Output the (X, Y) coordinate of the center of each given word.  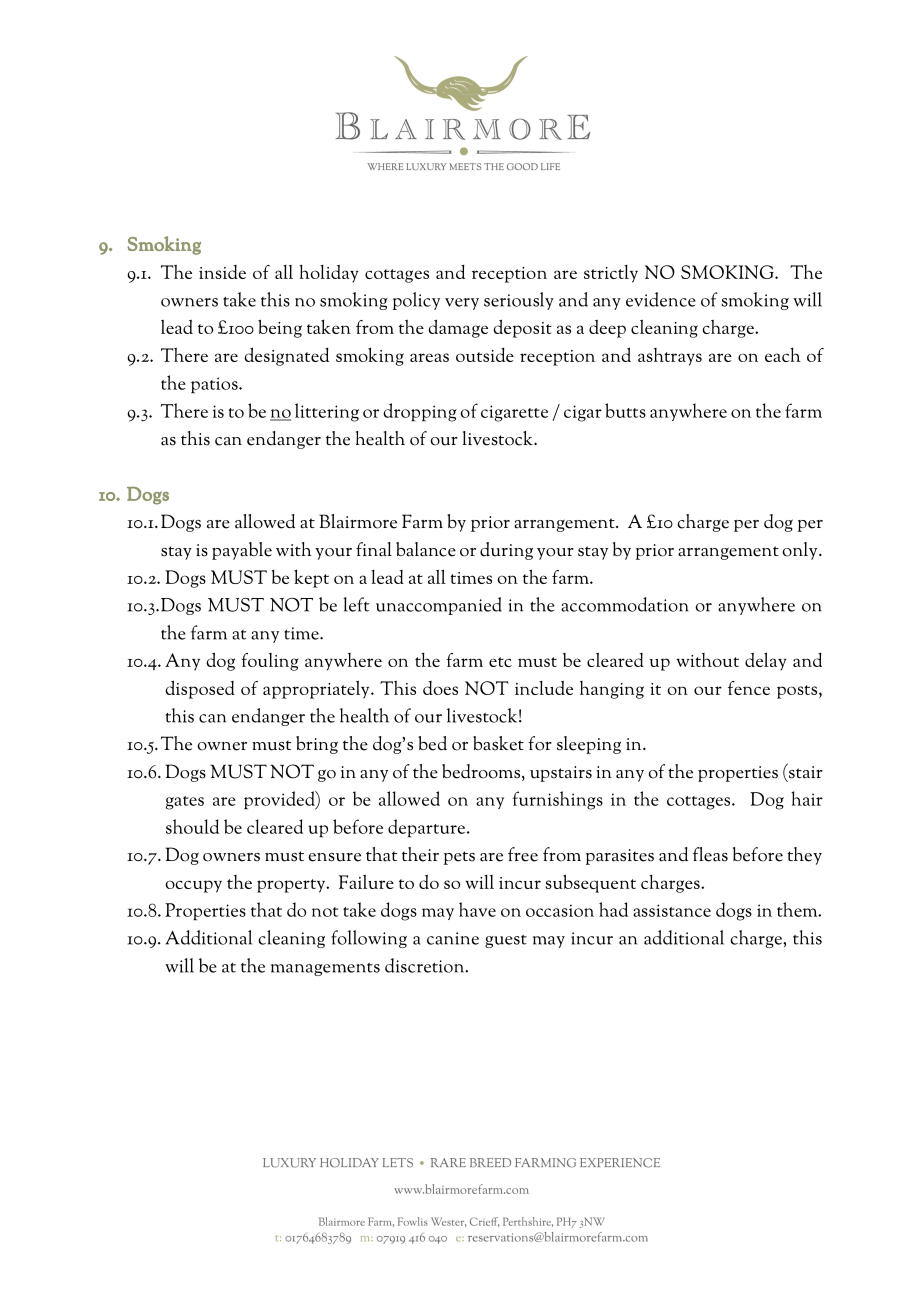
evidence (661, 299)
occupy (194, 886)
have (477, 909)
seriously (519, 301)
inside (222, 272)
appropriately (317, 690)
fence (749, 688)
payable (242, 551)
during (506, 551)
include (544, 688)
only (801, 551)
